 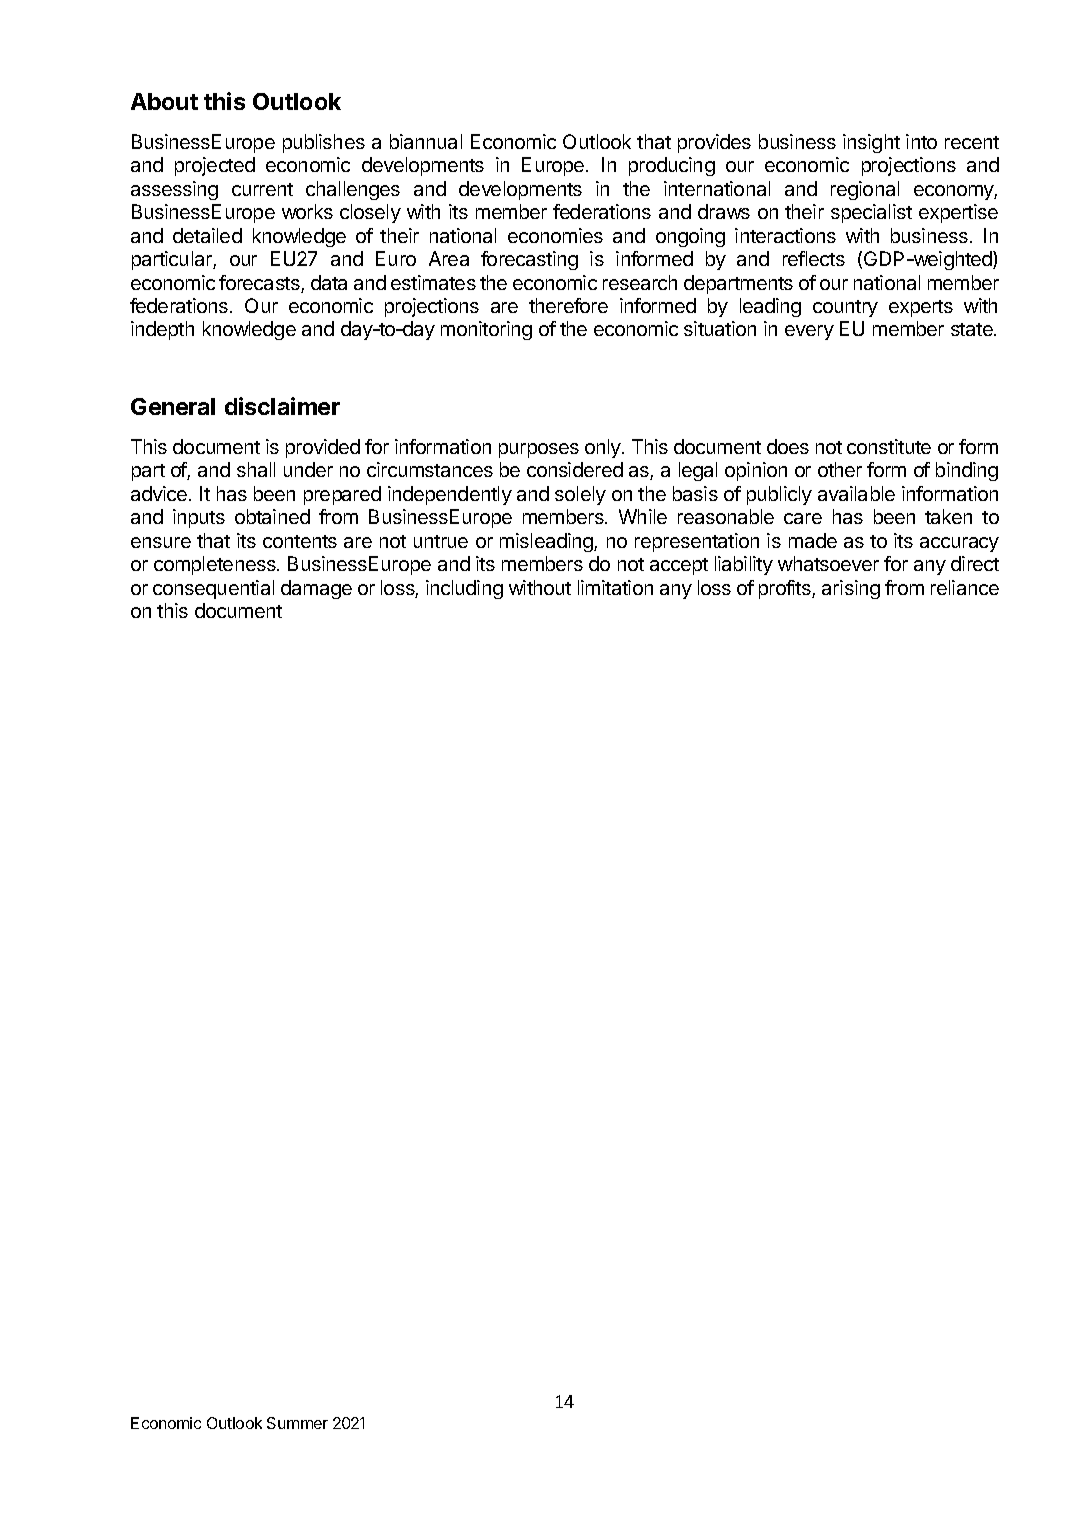 What do you see at coordinates (215, 166) in the screenshot?
I see `projected` at bounding box center [215, 166].
